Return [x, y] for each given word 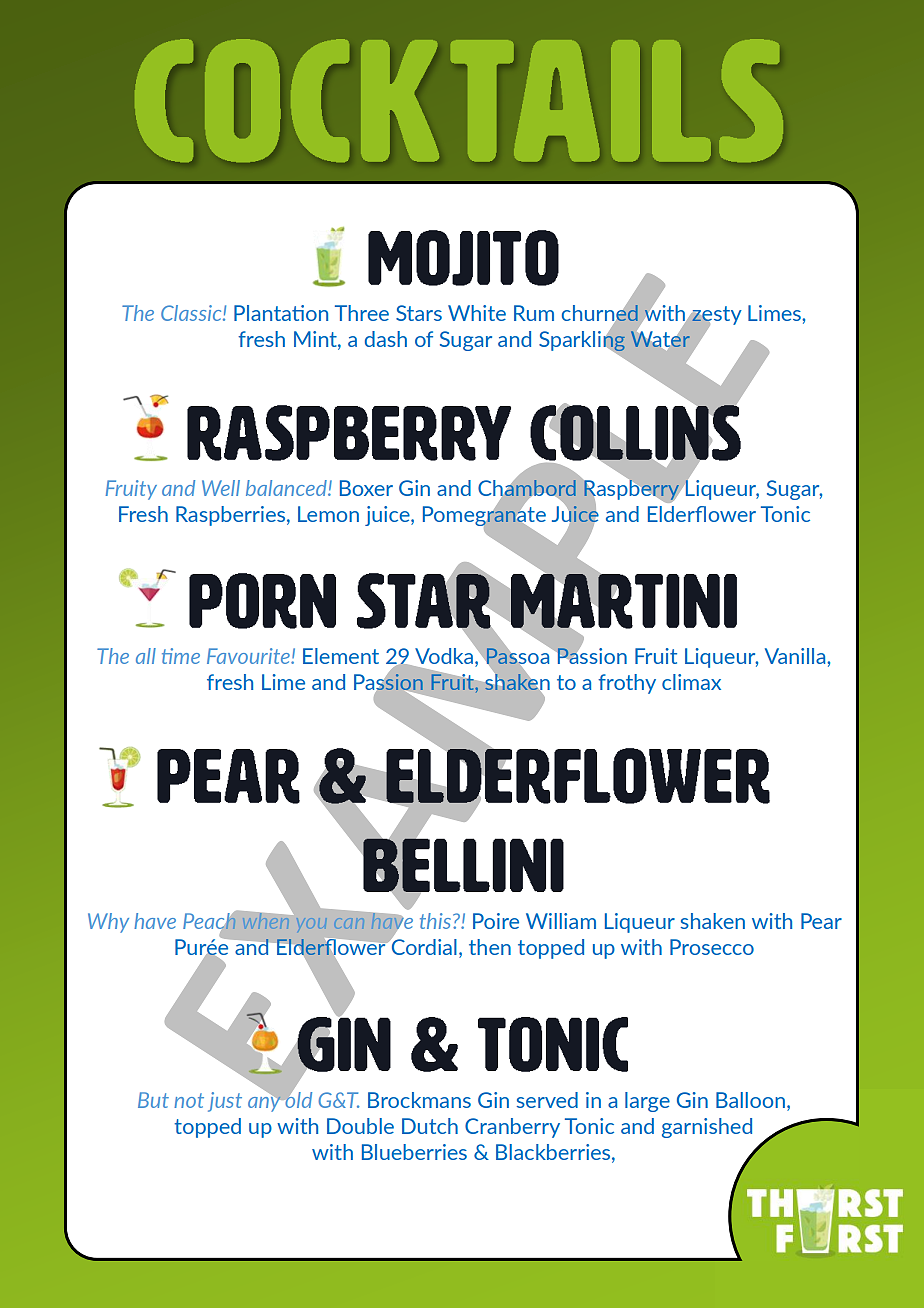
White [477, 313]
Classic [192, 313]
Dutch [430, 1126]
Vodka [444, 656]
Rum [534, 313]
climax [691, 682]
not [189, 1100]
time [181, 656]
